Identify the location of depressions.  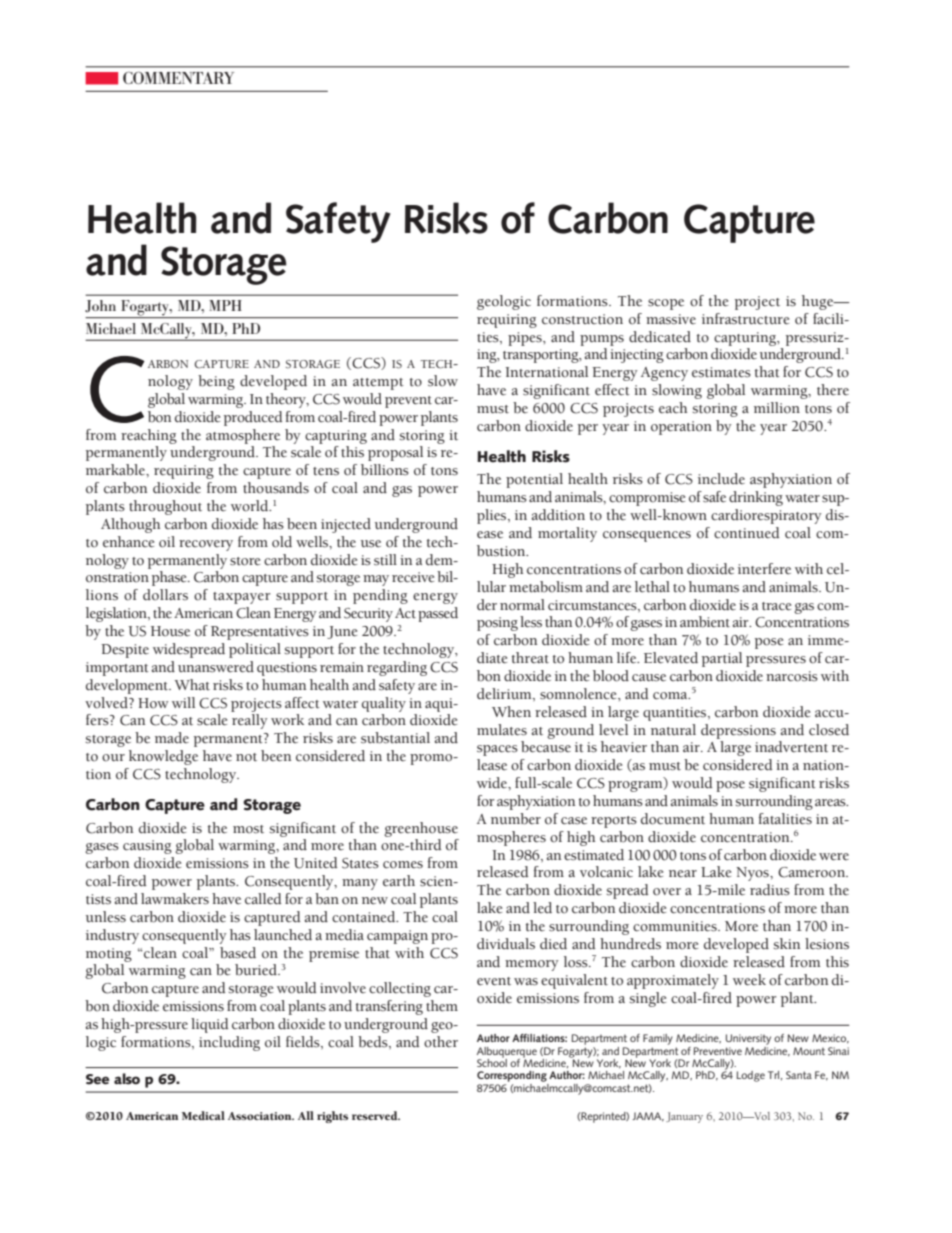
(738, 731).
